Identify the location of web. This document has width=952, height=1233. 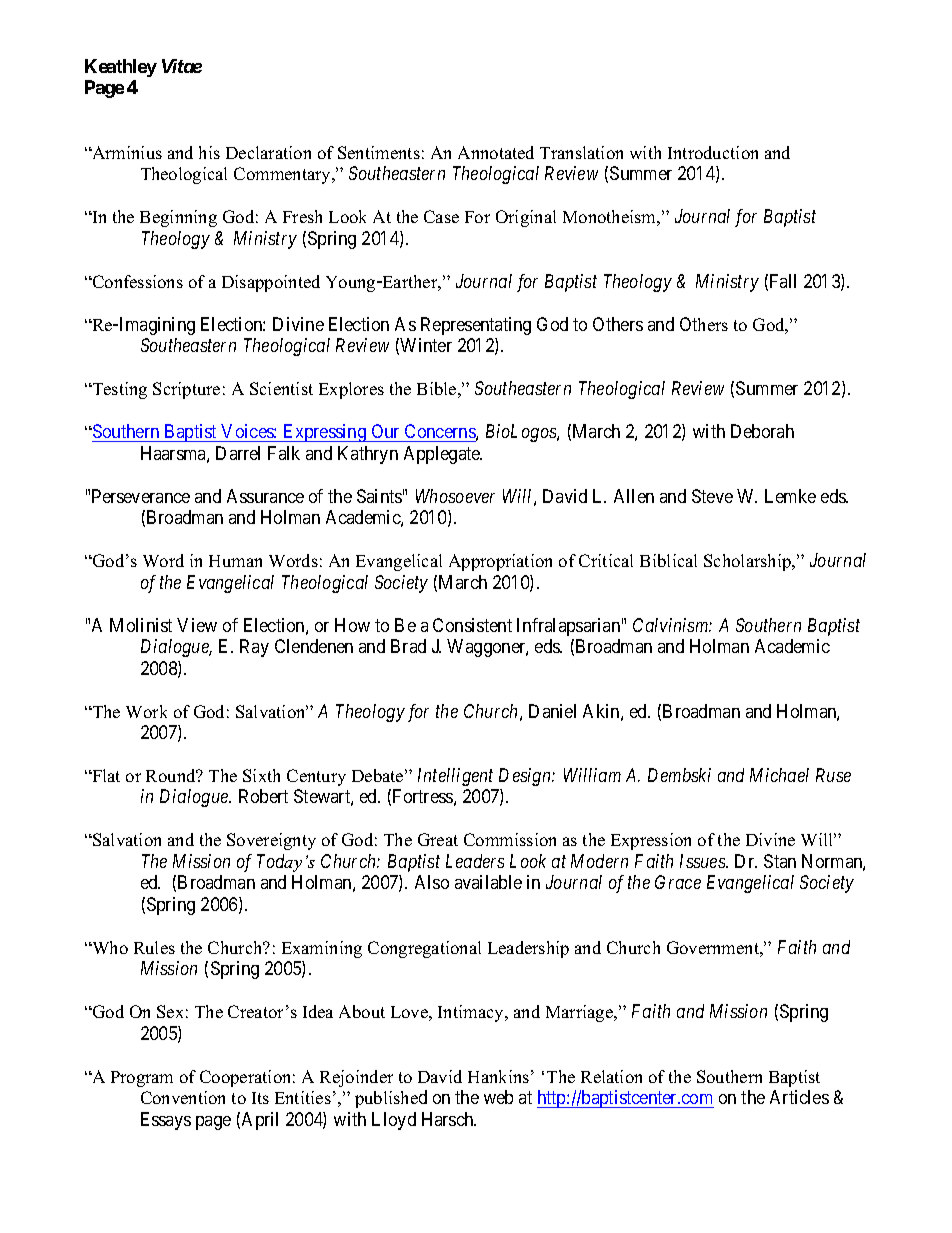
(498, 1097).
